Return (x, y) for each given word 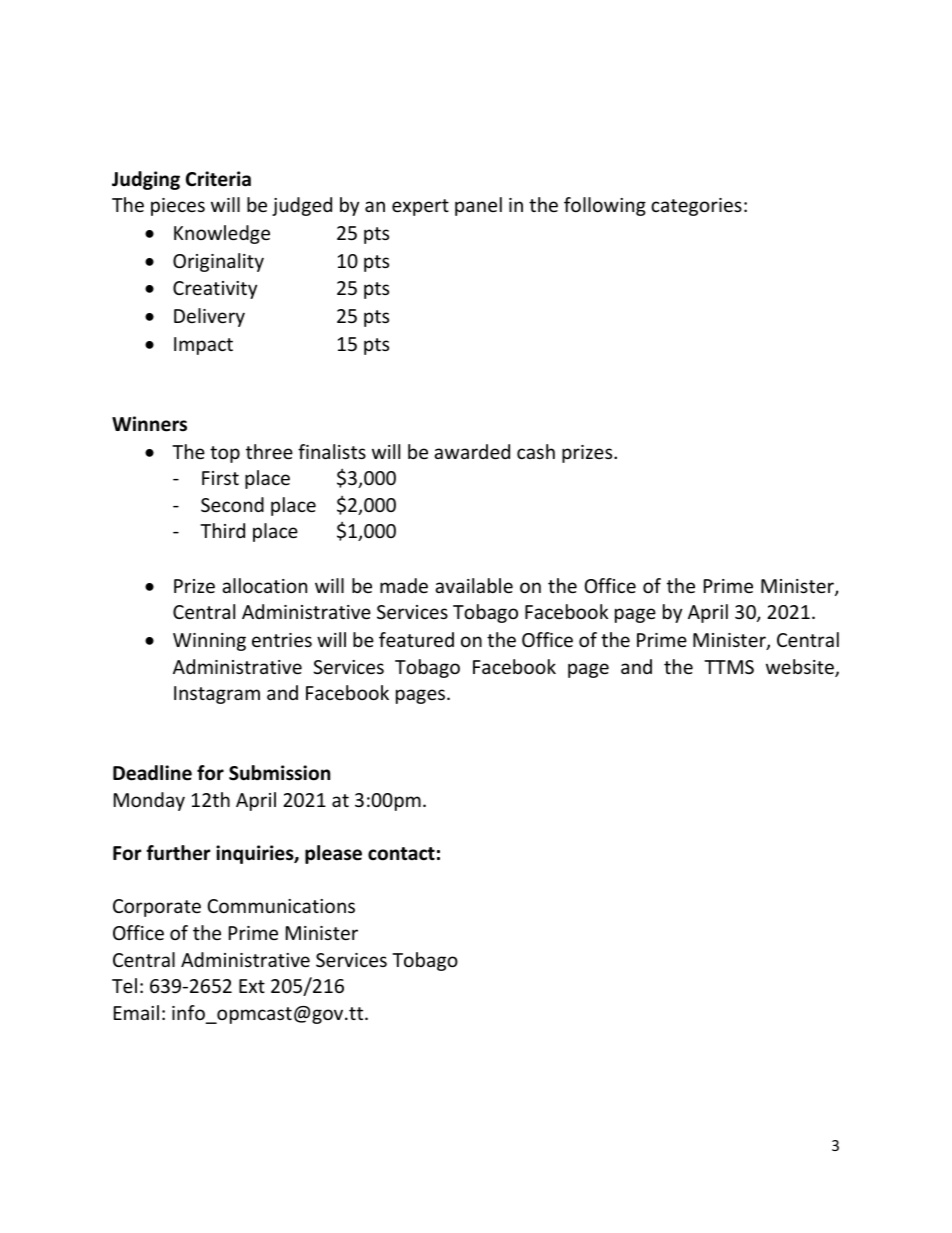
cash (536, 451)
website (801, 668)
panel (478, 206)
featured (416, 639)
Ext (252, 986)
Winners (149, 424)
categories (696, 207)
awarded (472, 451)
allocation (264, 585)
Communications (281, 906)
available (474, 585)
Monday (149, 801)
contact (401, 854)
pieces (178, 207)
